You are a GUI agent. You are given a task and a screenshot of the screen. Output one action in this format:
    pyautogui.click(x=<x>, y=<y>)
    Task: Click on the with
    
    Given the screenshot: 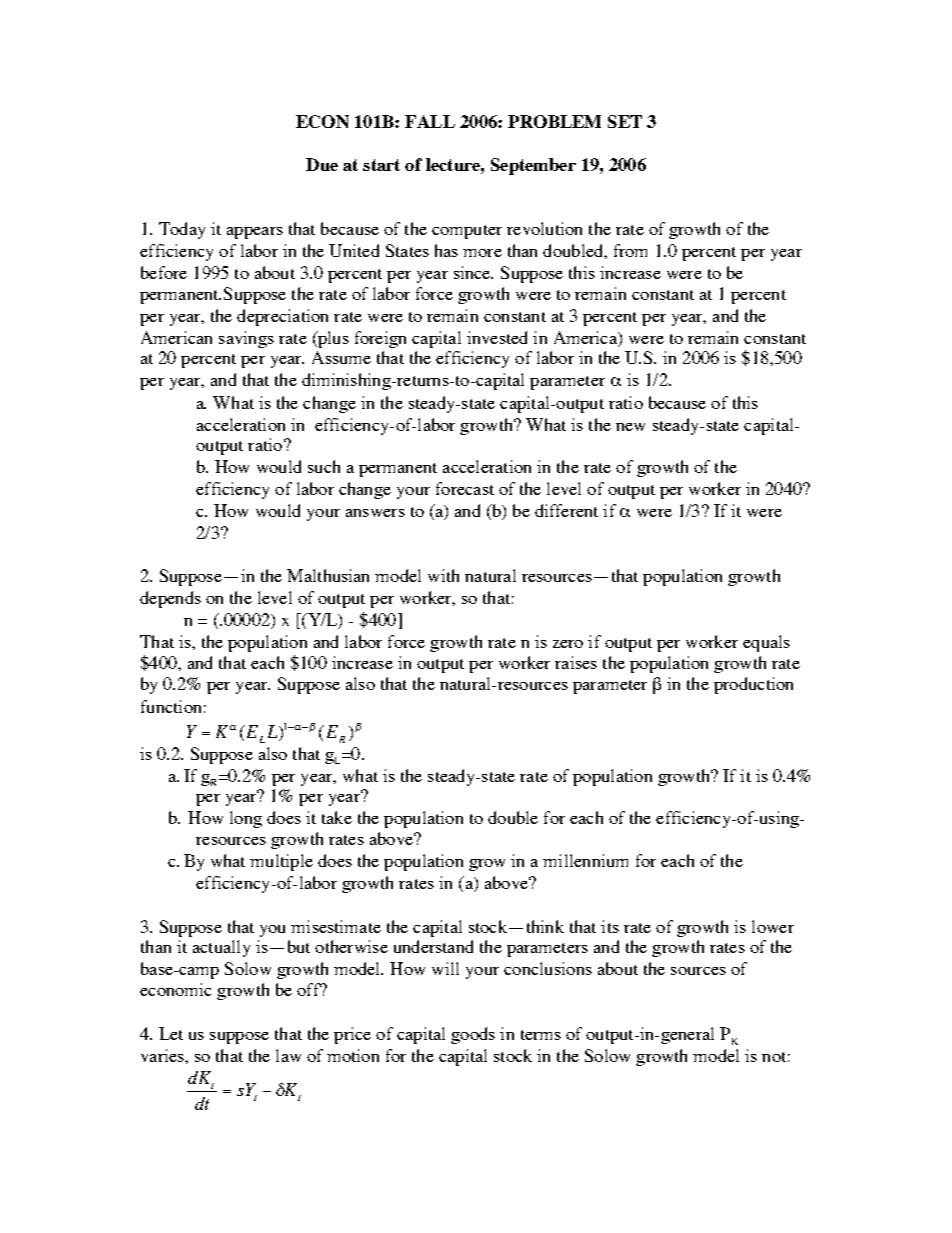 What is the action you would take?
    pyautogui.click(x=443, y=575)
